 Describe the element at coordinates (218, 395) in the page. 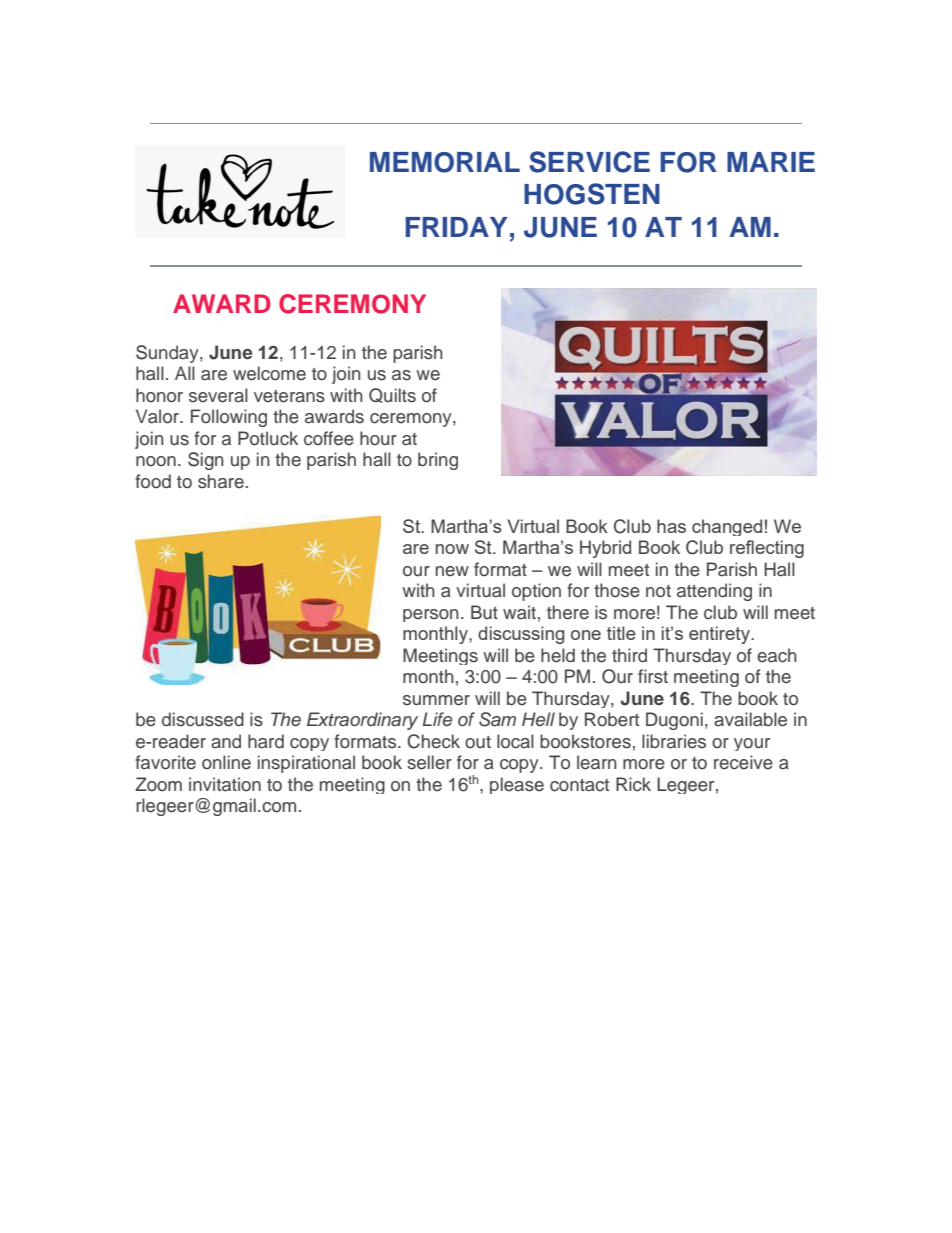

I see `several` at that location.
